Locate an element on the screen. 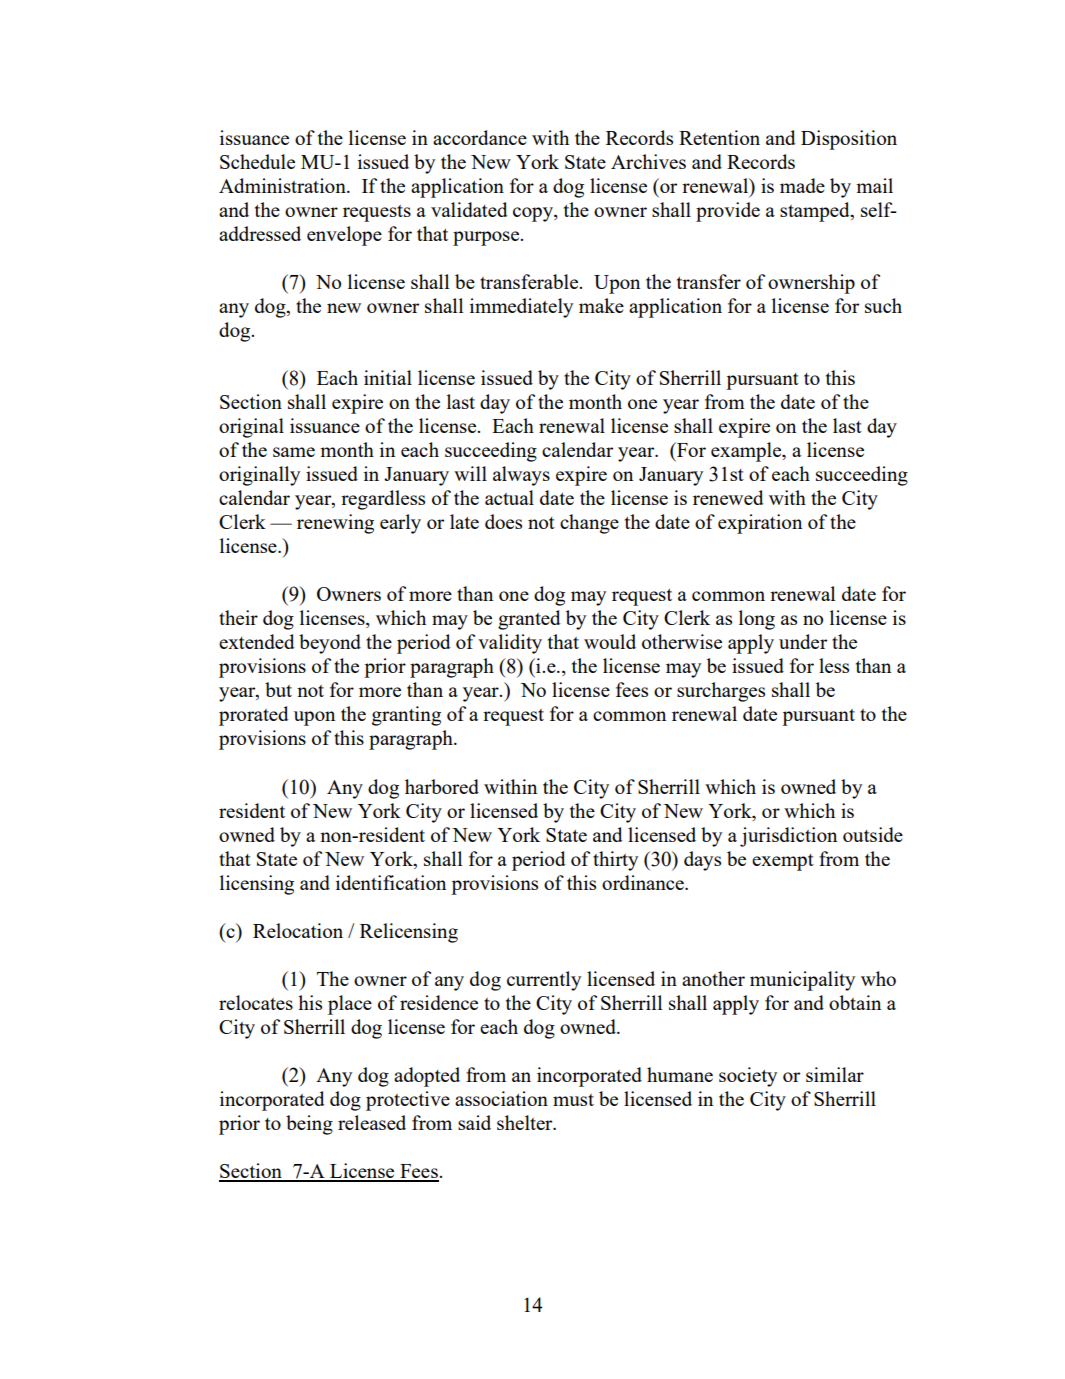 The height and width of the screenshot is (1379, 1065). under is located at coordinates (803, 641).
